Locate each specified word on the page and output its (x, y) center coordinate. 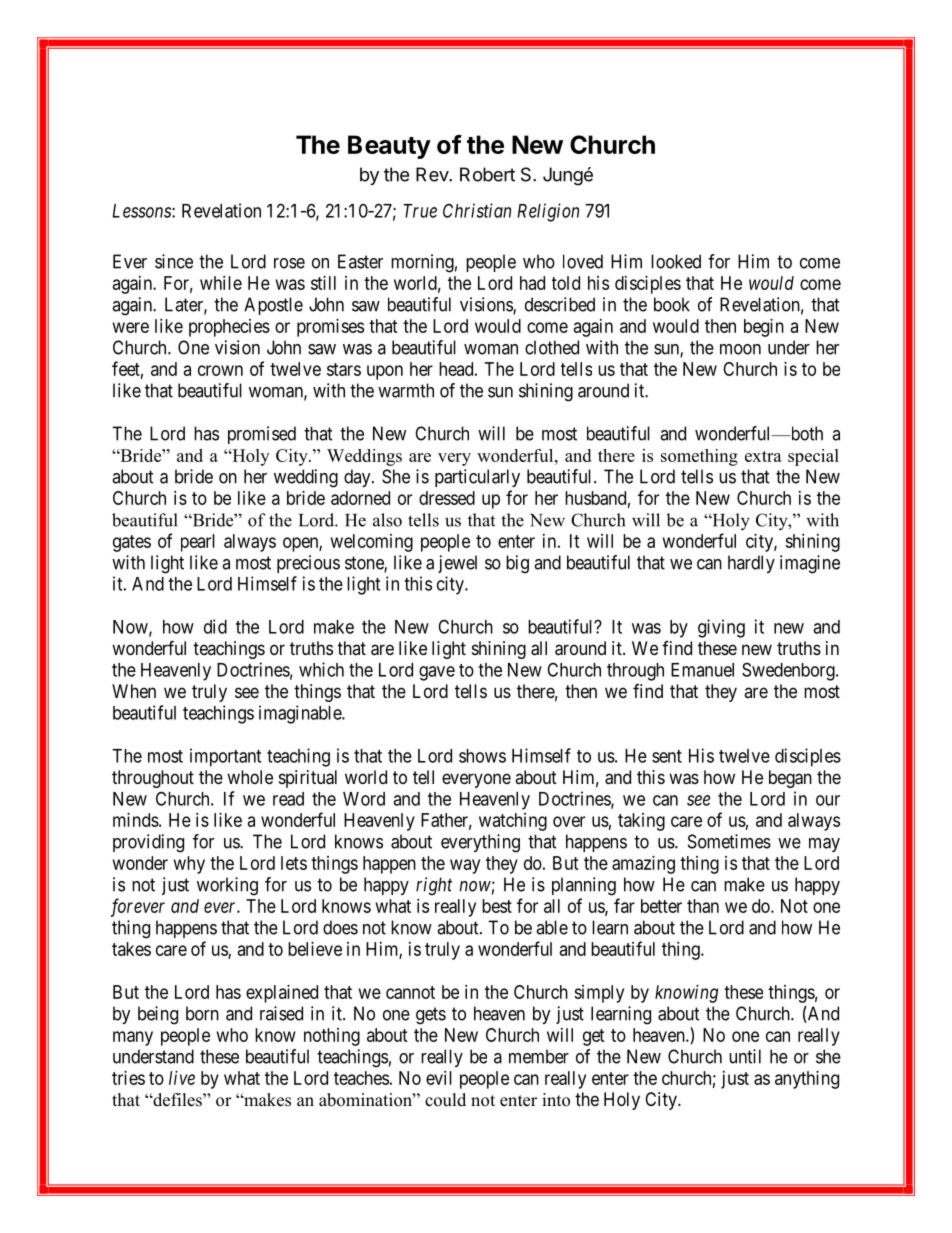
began (790, 779)
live (182, 1078)
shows (482, 756)
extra (763, 456)
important (225, 757)
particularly (477, 478)
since (174, 261)
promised (262, 435)
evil (439, 1078)
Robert (487, 174)
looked (676, 261)
